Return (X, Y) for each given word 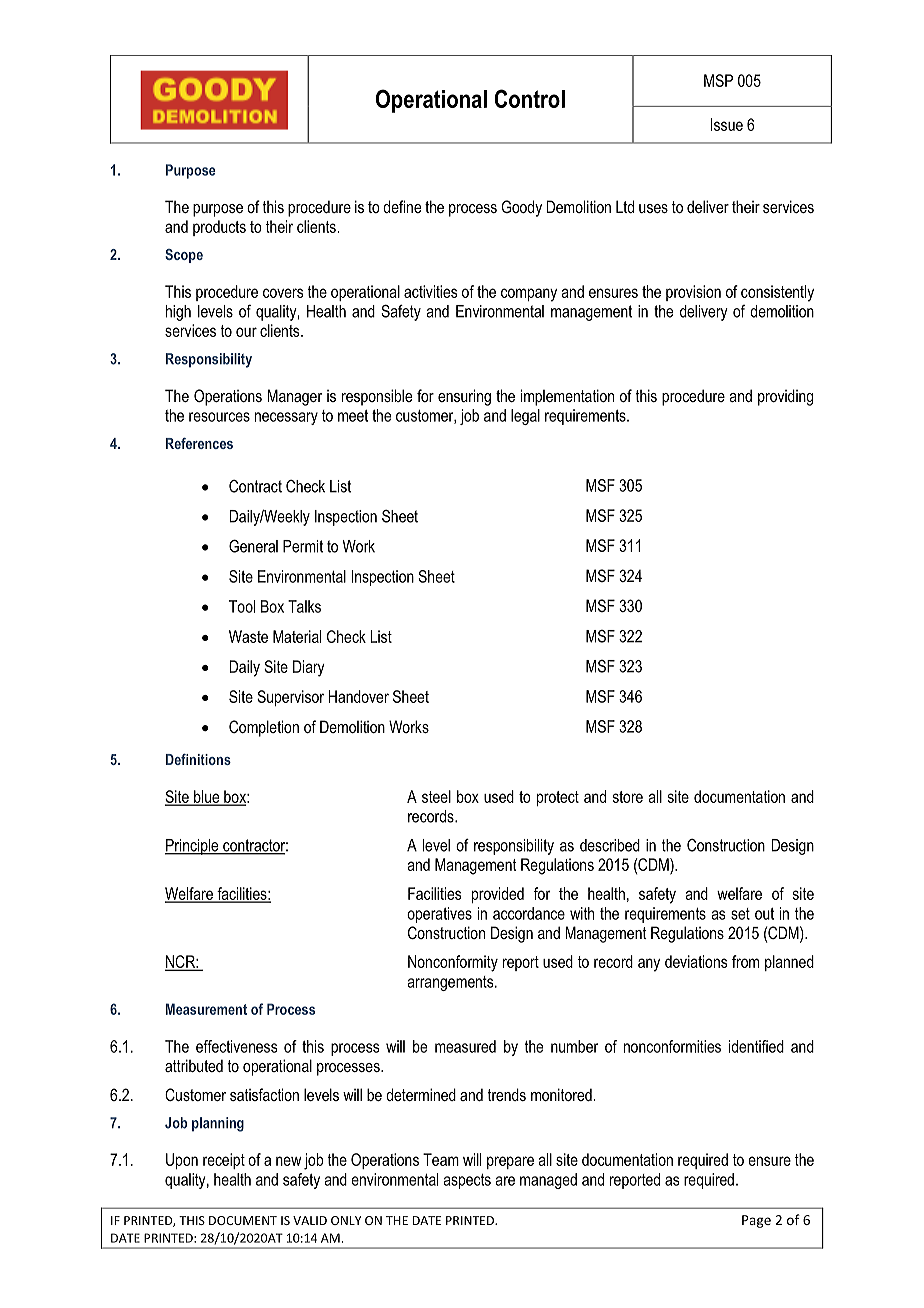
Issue (727, 124)
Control (529, 98)
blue (207, 797)
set (740, 914)
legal (525, 417)
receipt (224, 1161)
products (219, 228)
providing (785, 397)
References (199, 443)
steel (436, 796)
